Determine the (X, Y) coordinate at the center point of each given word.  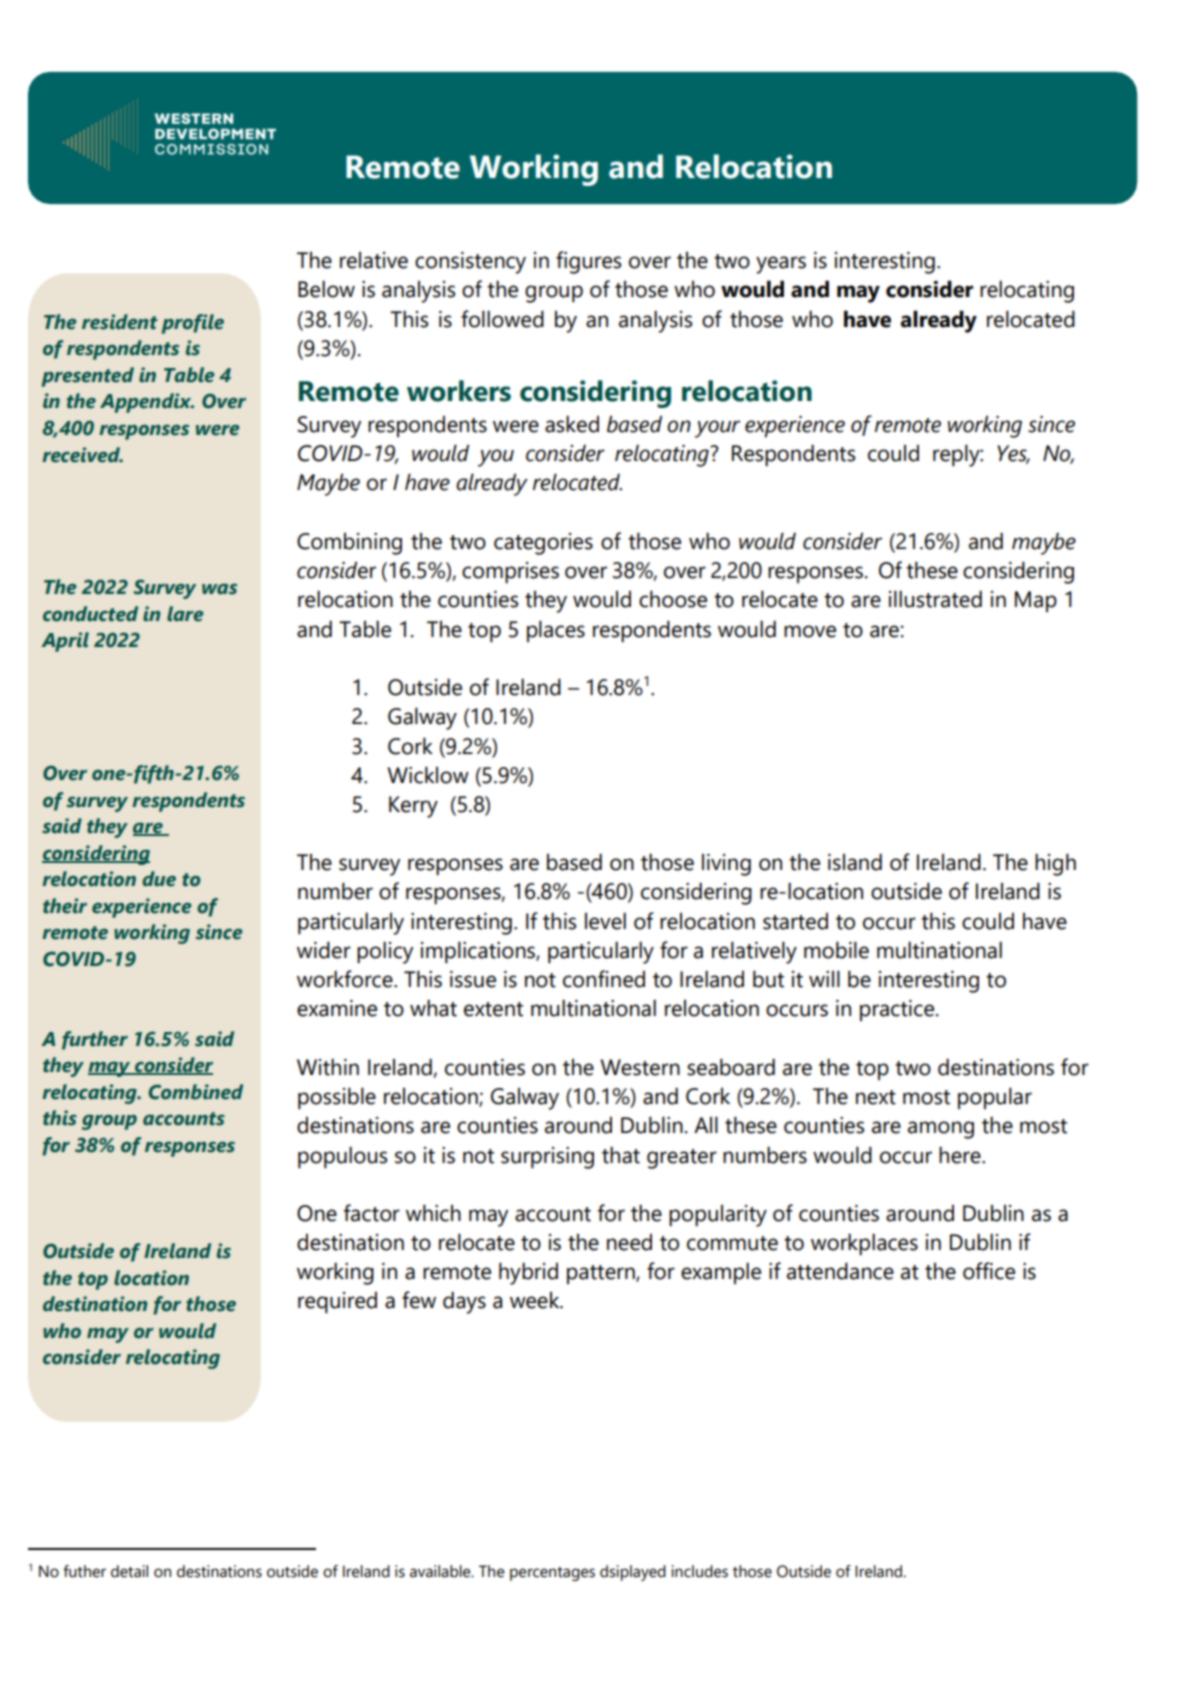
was (219, 589)
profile (192, 324)
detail (129, 1571)
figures (588, 262)
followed (502, 319)
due (159, 879)
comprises (510, 573)
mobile (836, 950)
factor (371, 1213)
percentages (552, 1574)
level (605, 921)
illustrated (935, 599)
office (989, 1271)
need (629, 1242)
